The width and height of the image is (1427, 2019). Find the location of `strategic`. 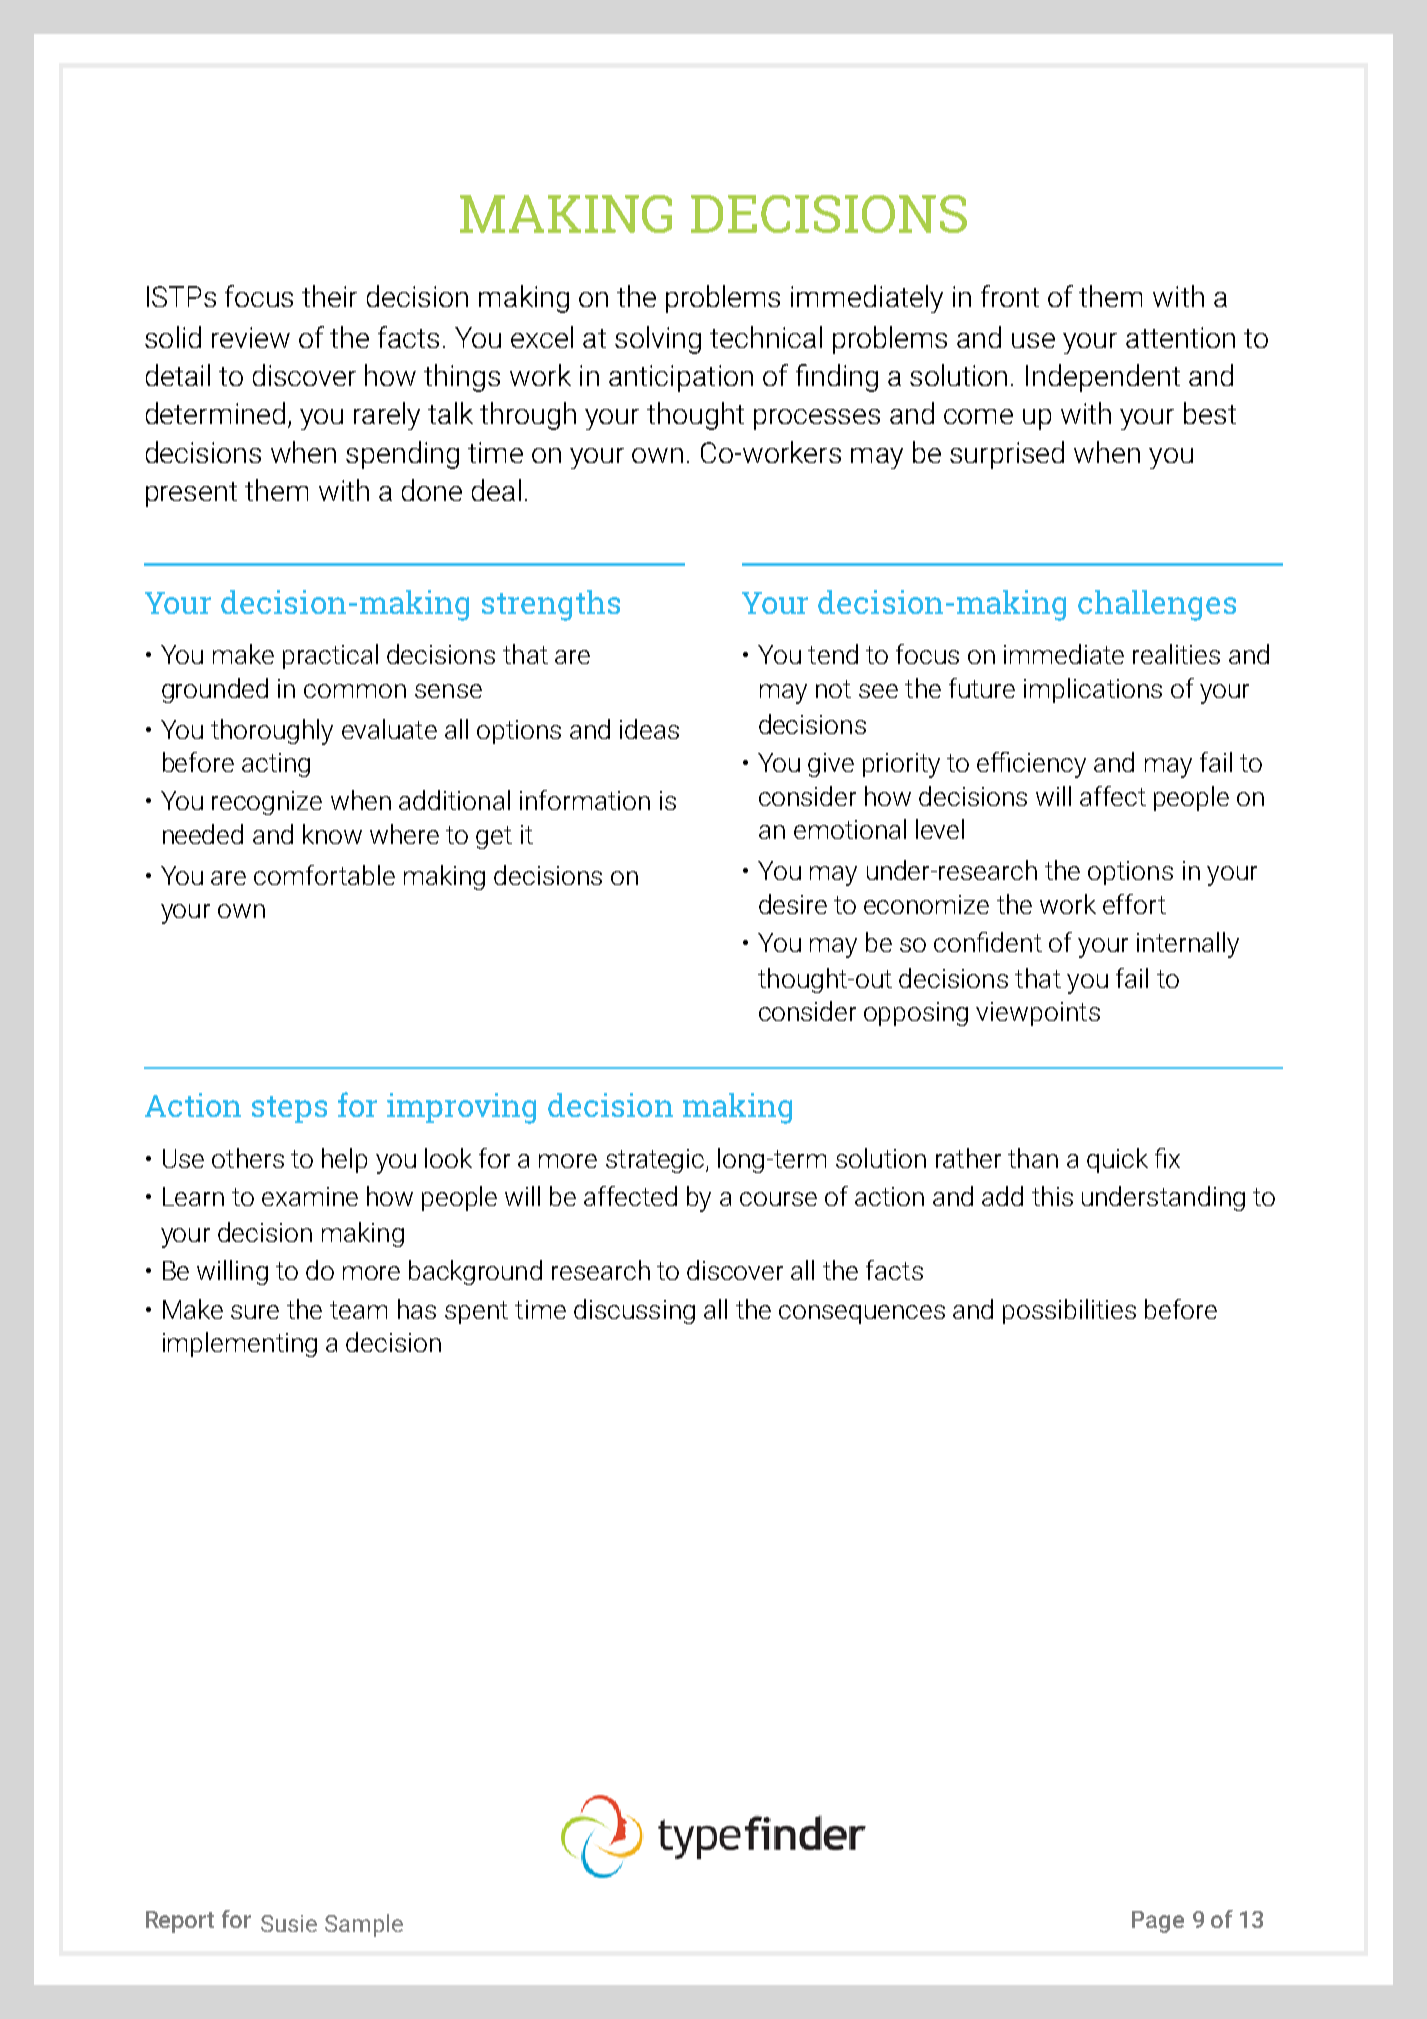

strategic is located at coordinates (656, 1161).
